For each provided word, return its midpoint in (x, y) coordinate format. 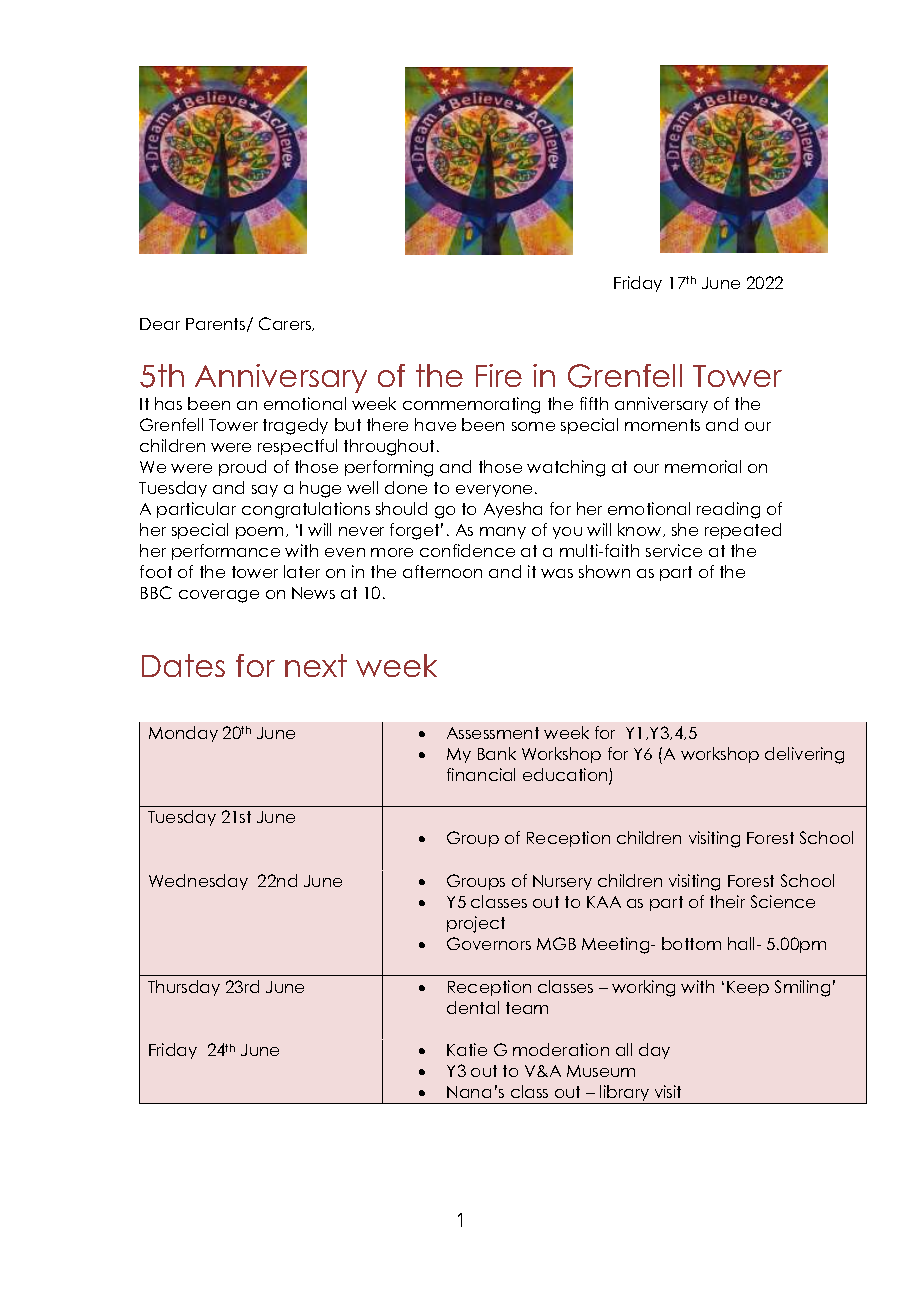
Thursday (184, 988)
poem (259, 533)
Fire (499, 375)
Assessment (493, 733)
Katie (467, 1049)
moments (662, 425)
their (727, 901)
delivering (804, 755)
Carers (286, 324)
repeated (743, 531)
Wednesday (198, 882)
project (476, 924)
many (503, 533)
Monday (183, 734)
